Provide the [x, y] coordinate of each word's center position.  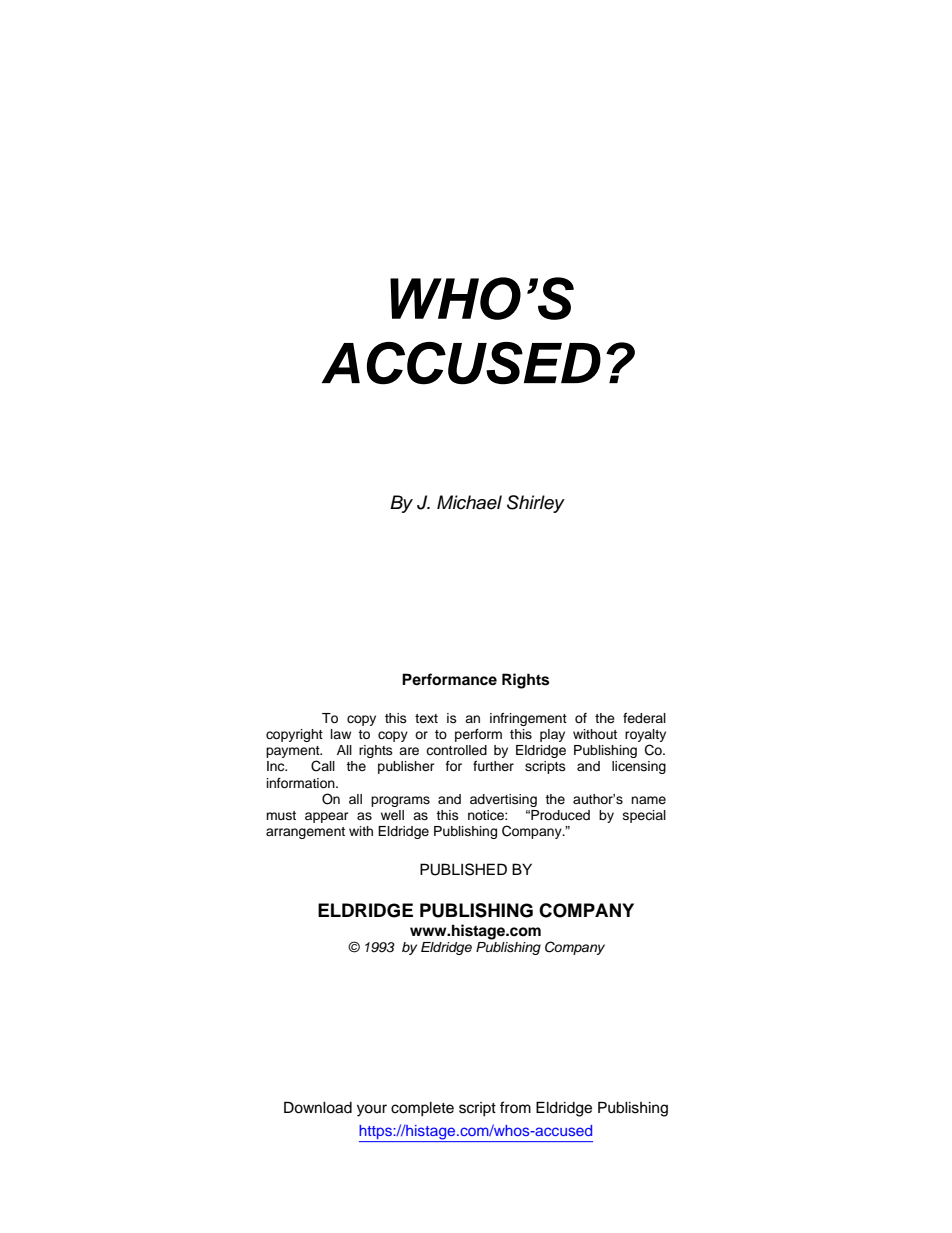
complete [422, 1109]
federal [644, 718]
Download [318, 1107]
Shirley [536, 504]
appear [327, 817]
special [644, 816]
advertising [503, 800]
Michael [469, 502]
